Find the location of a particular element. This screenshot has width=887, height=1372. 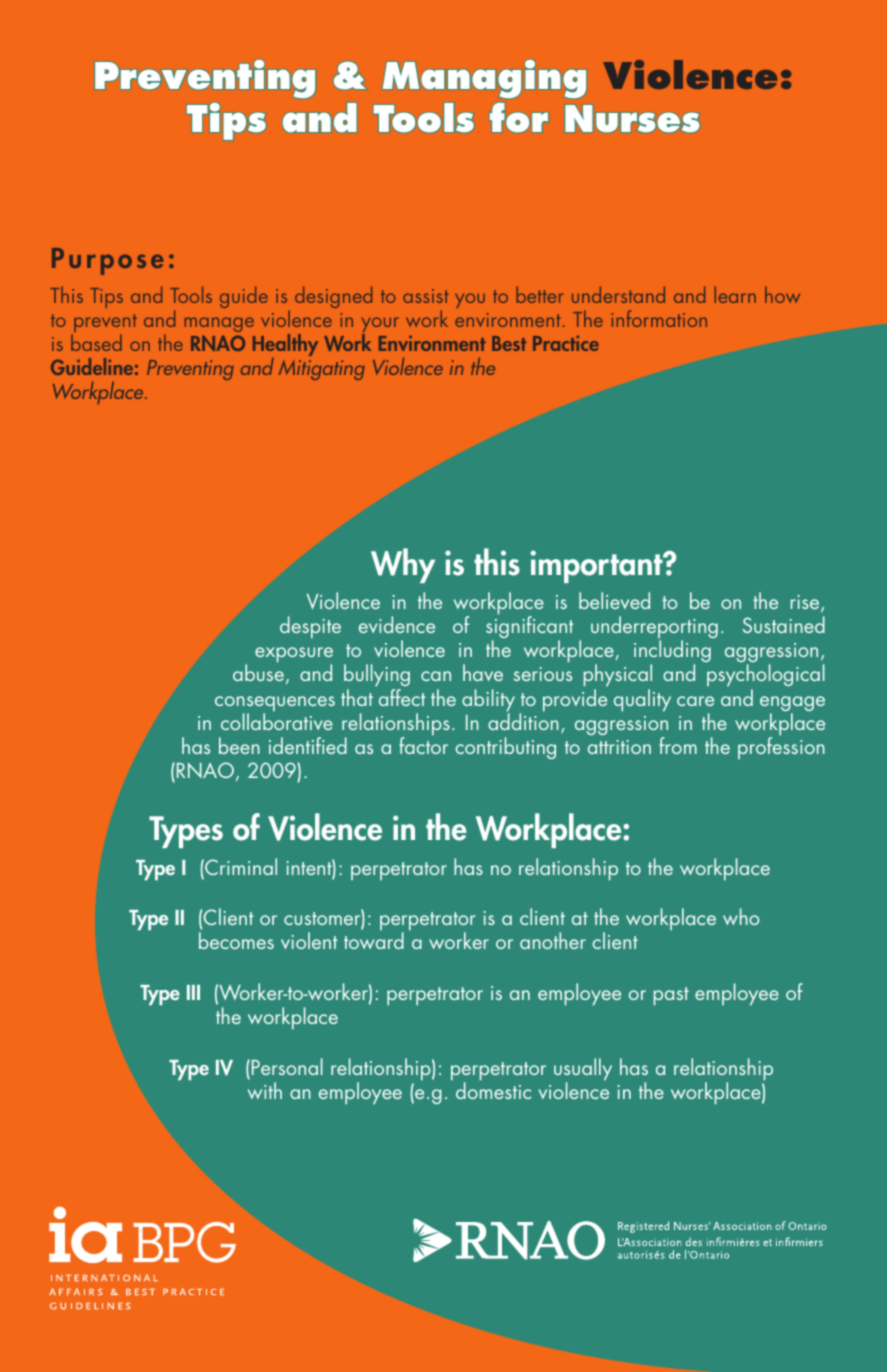

with is located at coordinates (265, 1090).
